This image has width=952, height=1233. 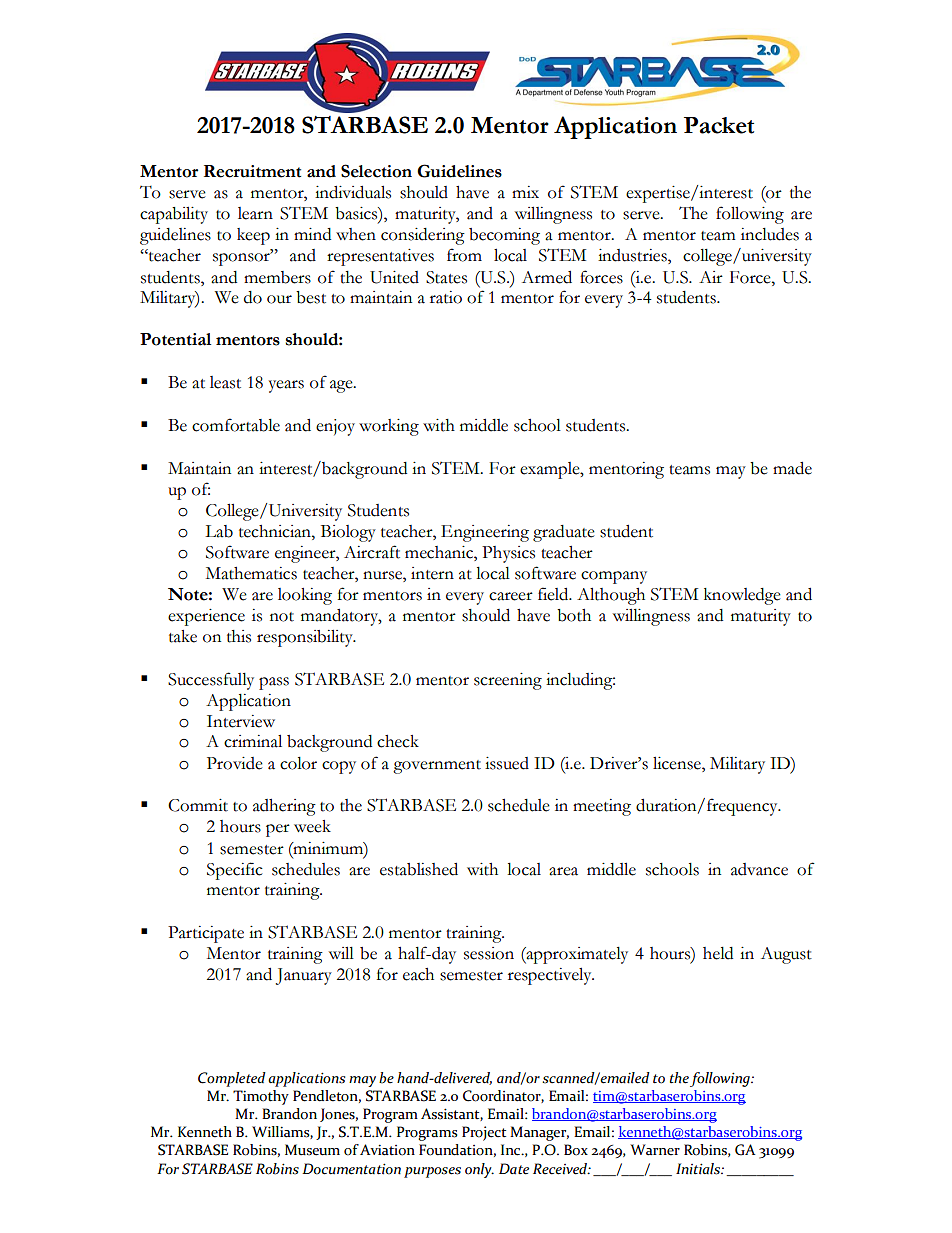 I want to click on includes, so click(x=770, y=234).
